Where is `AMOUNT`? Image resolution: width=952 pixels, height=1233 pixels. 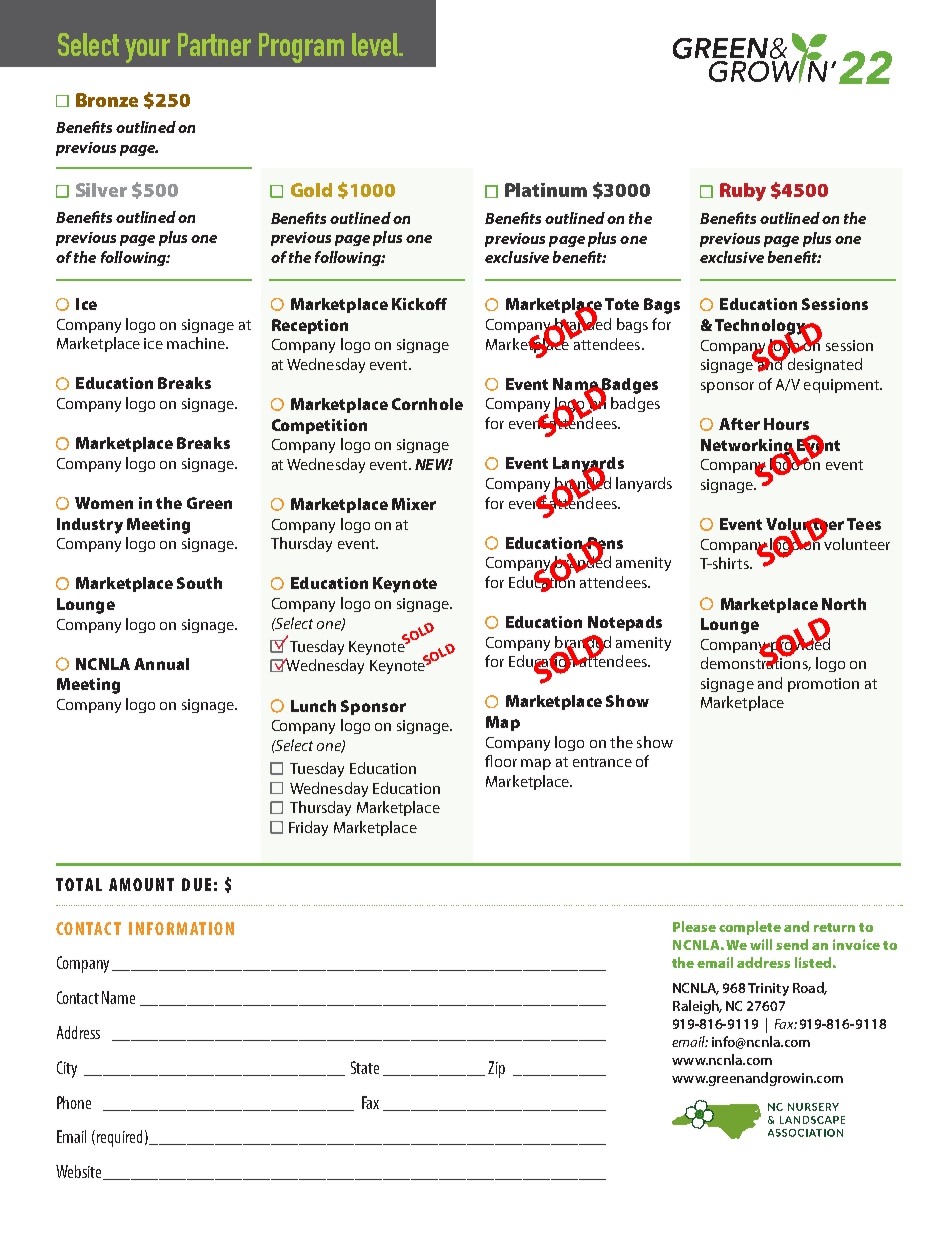
AMOUNT is located at coordinates (141, 884).
